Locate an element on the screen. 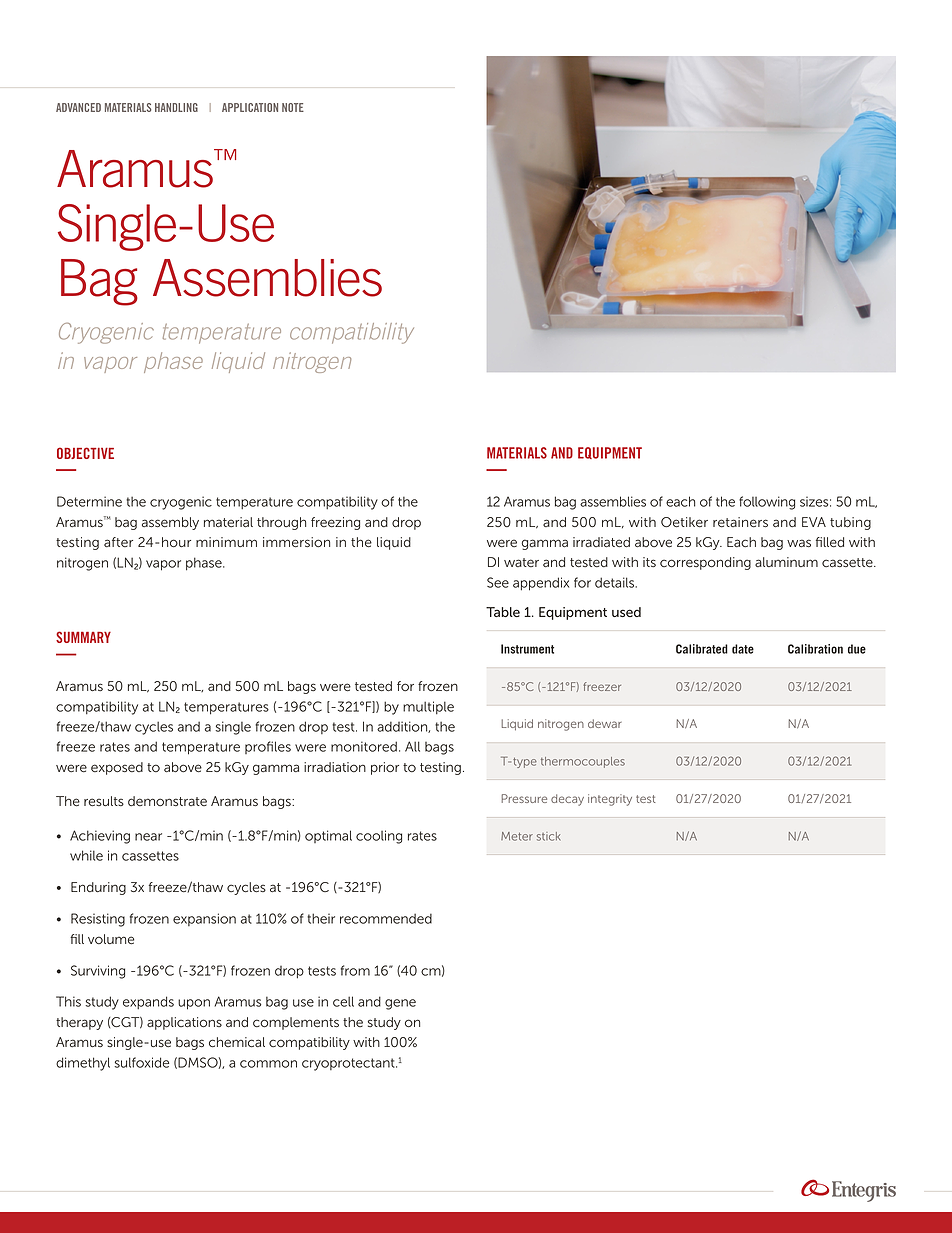  following is located at coordinates (767, 503).
